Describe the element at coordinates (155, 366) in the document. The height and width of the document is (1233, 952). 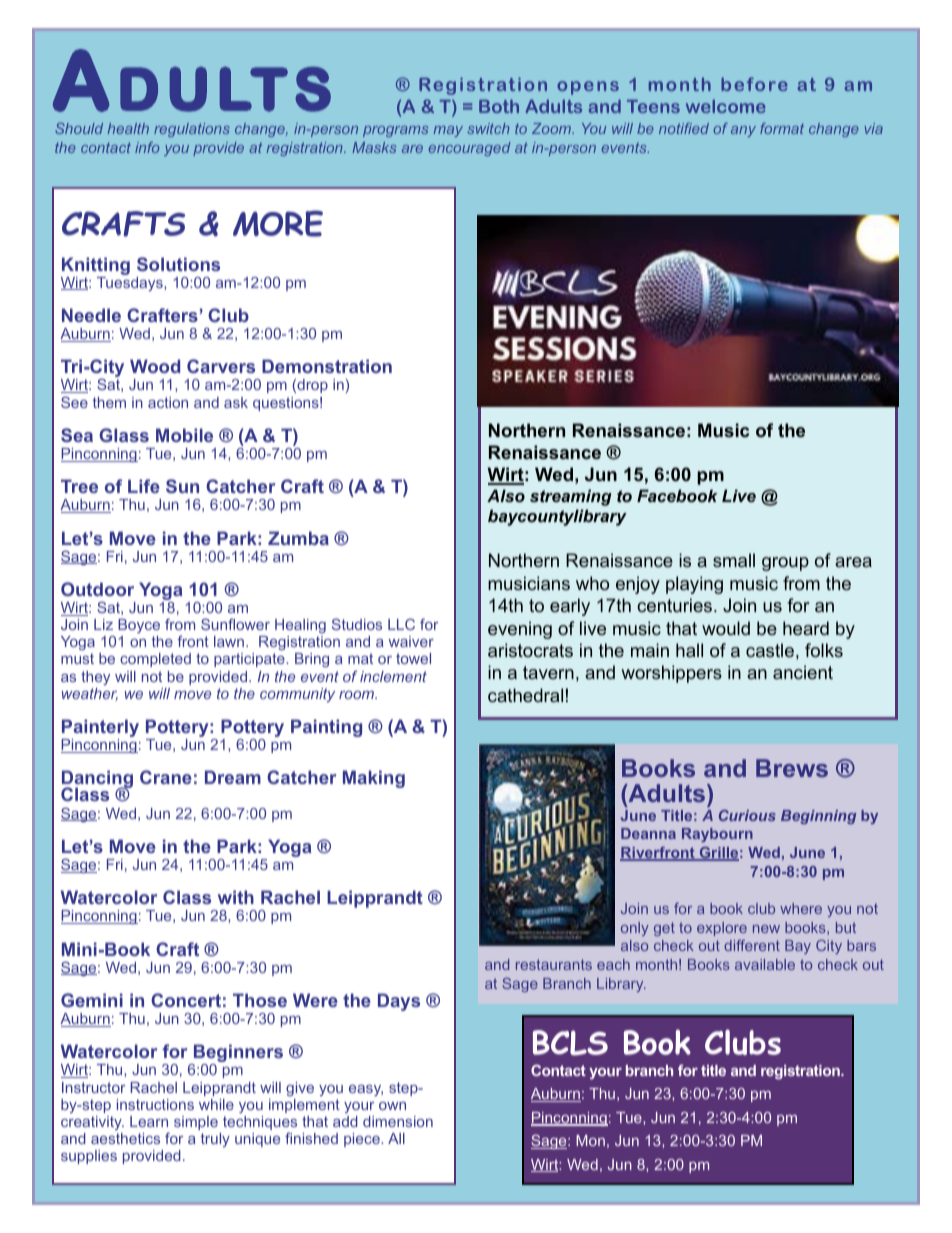
I see `Wood` at that location.
